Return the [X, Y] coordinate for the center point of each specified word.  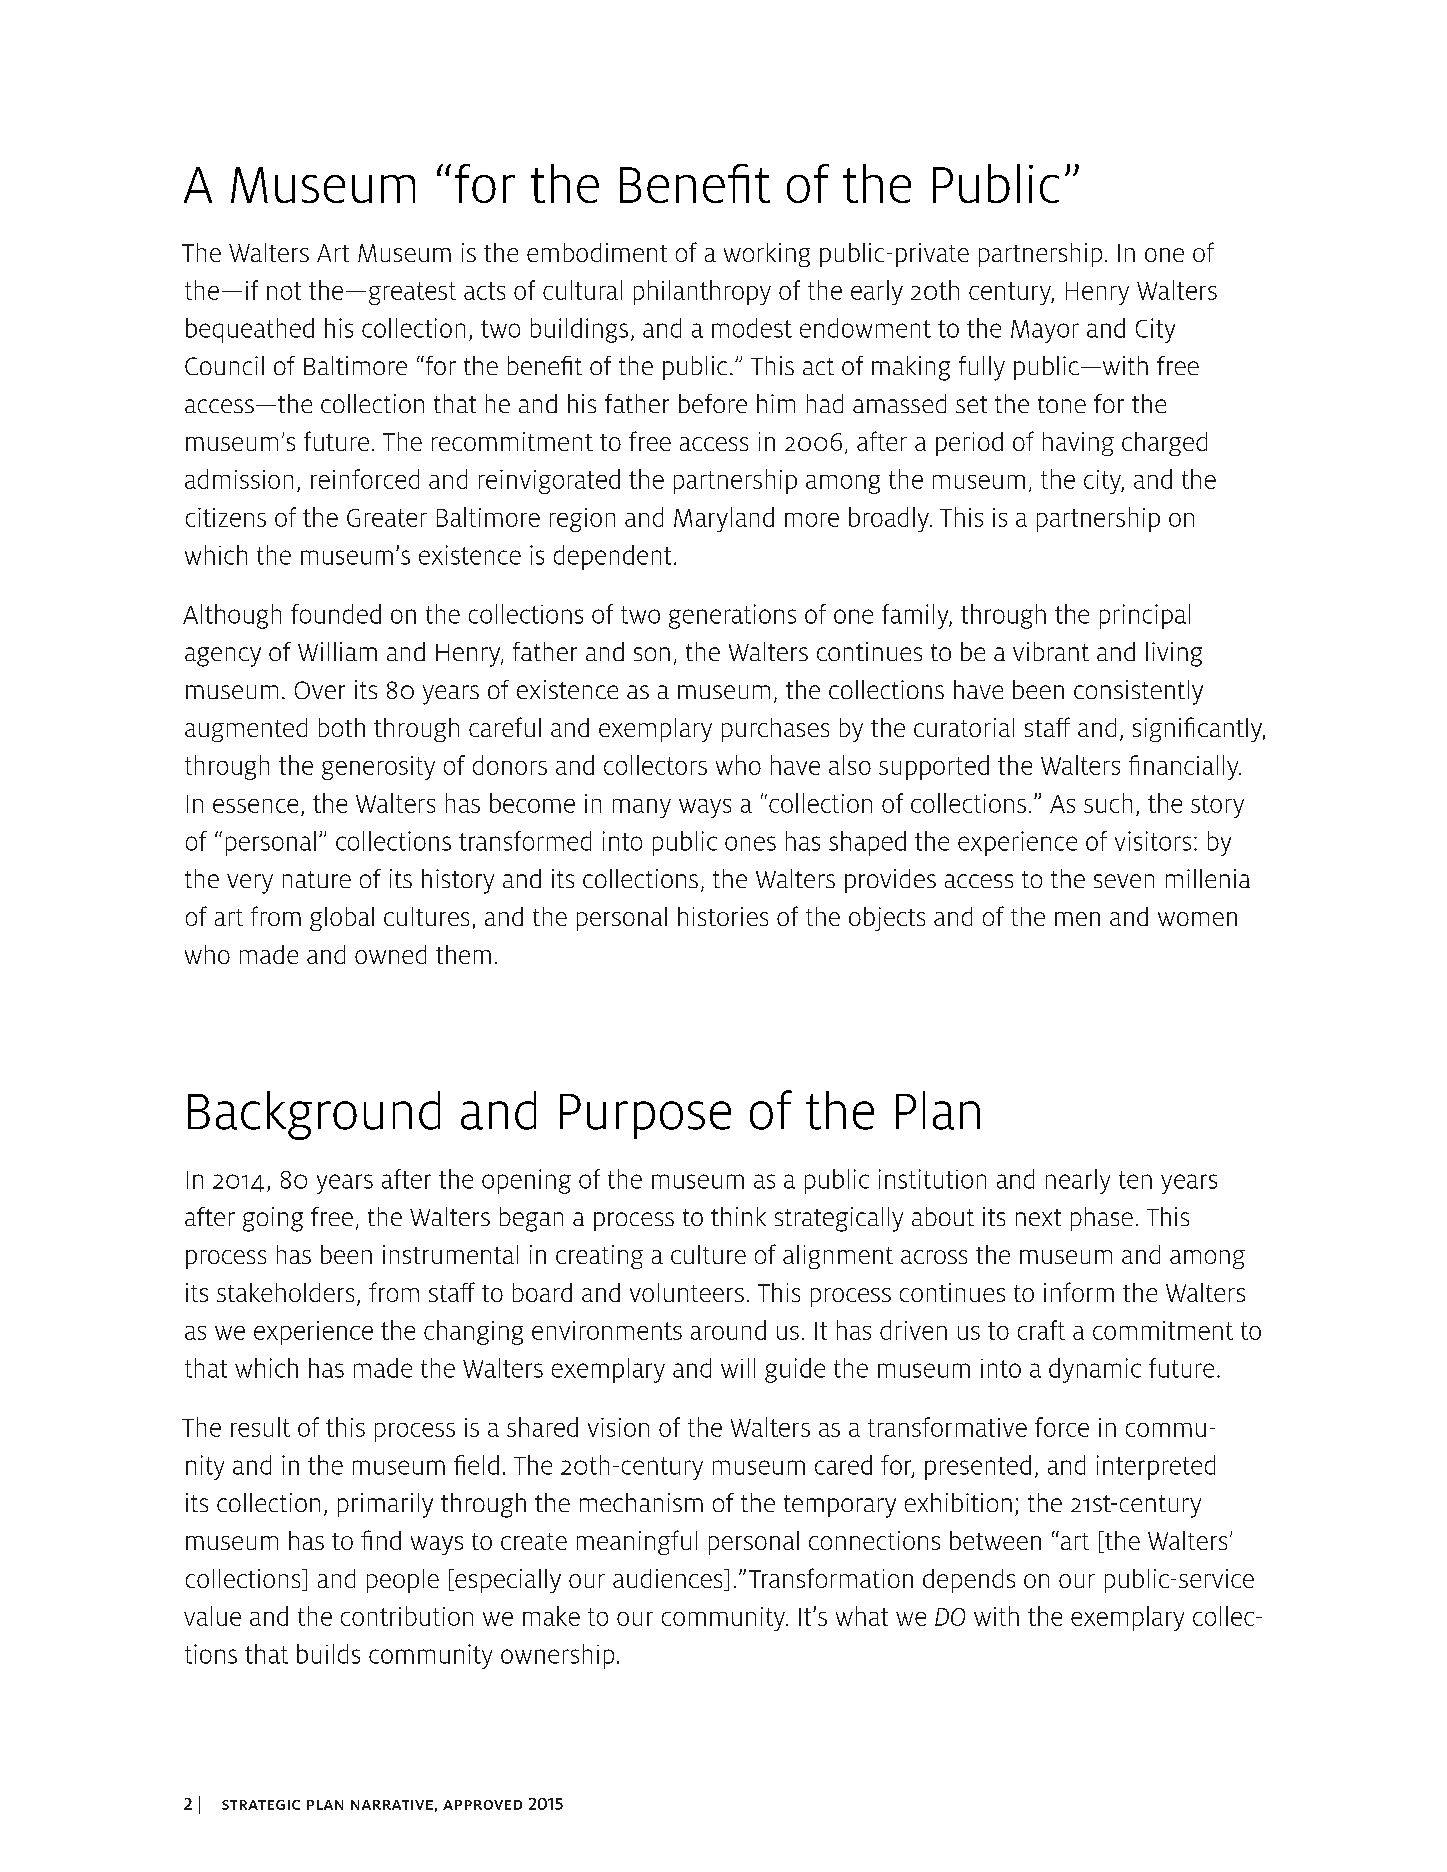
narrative [392, 1805]
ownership [557, 1656]
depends [969, 1581]
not [284, 291]
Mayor [1045, 331]
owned [390, 954]
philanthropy [702, 292]
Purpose [645, 1116]
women [1197, 919]
